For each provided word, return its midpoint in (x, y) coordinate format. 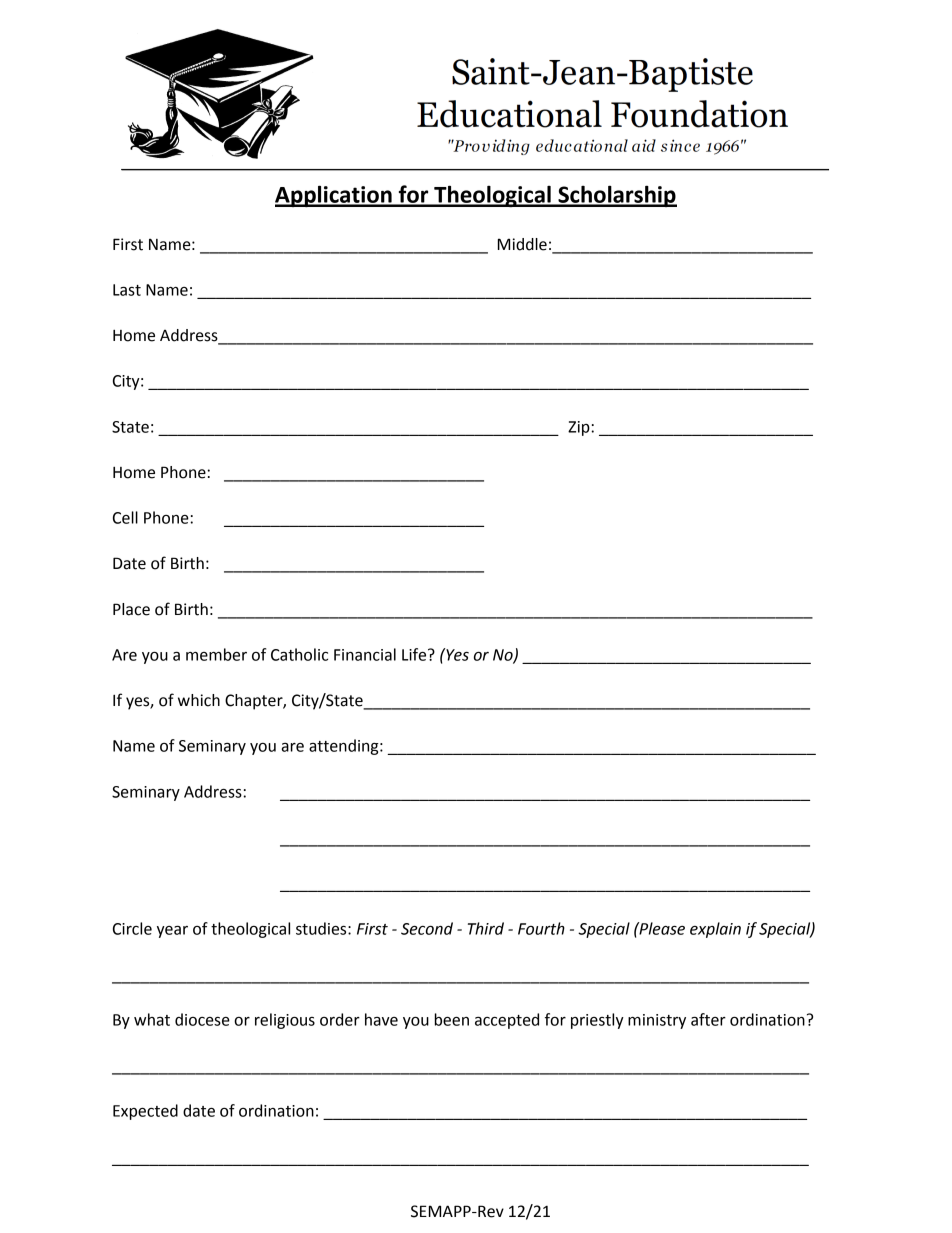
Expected (145, 1112)
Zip (580, 428)
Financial (365, 654)
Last (127, 290)
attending (345, 747)
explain (715, 930)
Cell (125, 517)
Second (427, 928)
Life (415, 654)
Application (334, 196)
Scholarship (616, 196)
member (216, 654)
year (172, 932)
